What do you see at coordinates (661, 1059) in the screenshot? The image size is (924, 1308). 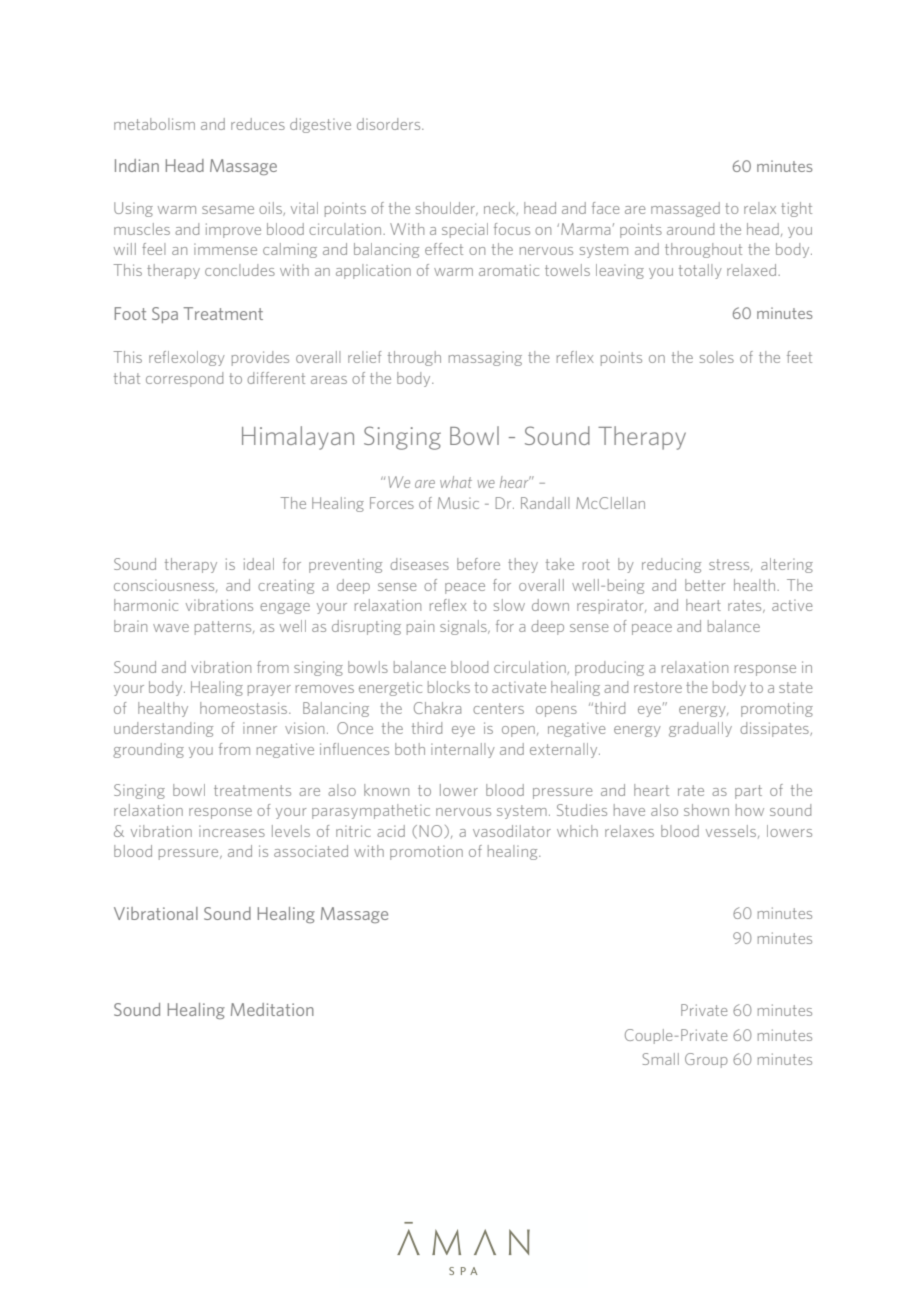 I see `Small` at bounding box center [661, 1059].
